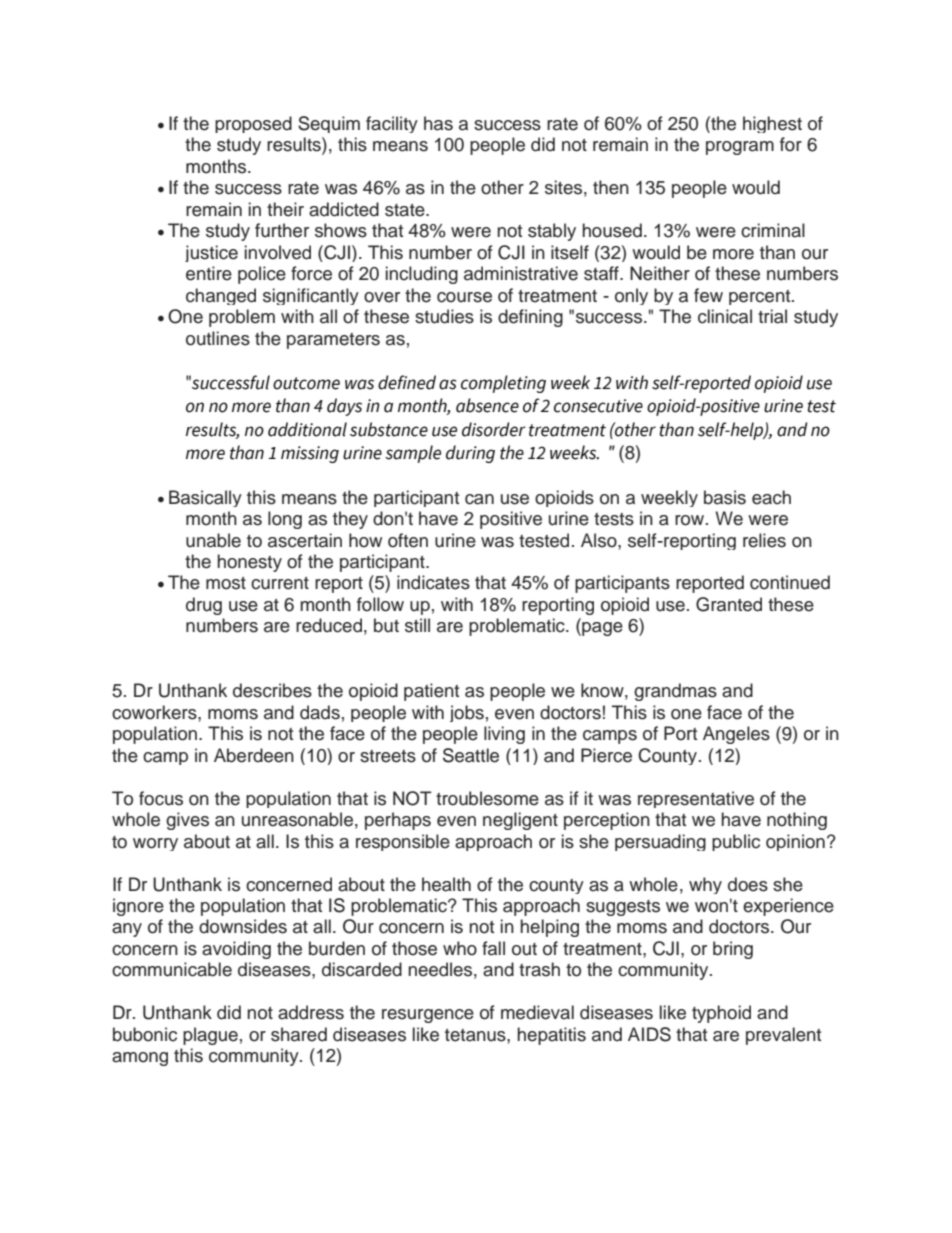  Describe the element at coordinates (433, 582) in the screenshot. I see `indicates` at that location.
